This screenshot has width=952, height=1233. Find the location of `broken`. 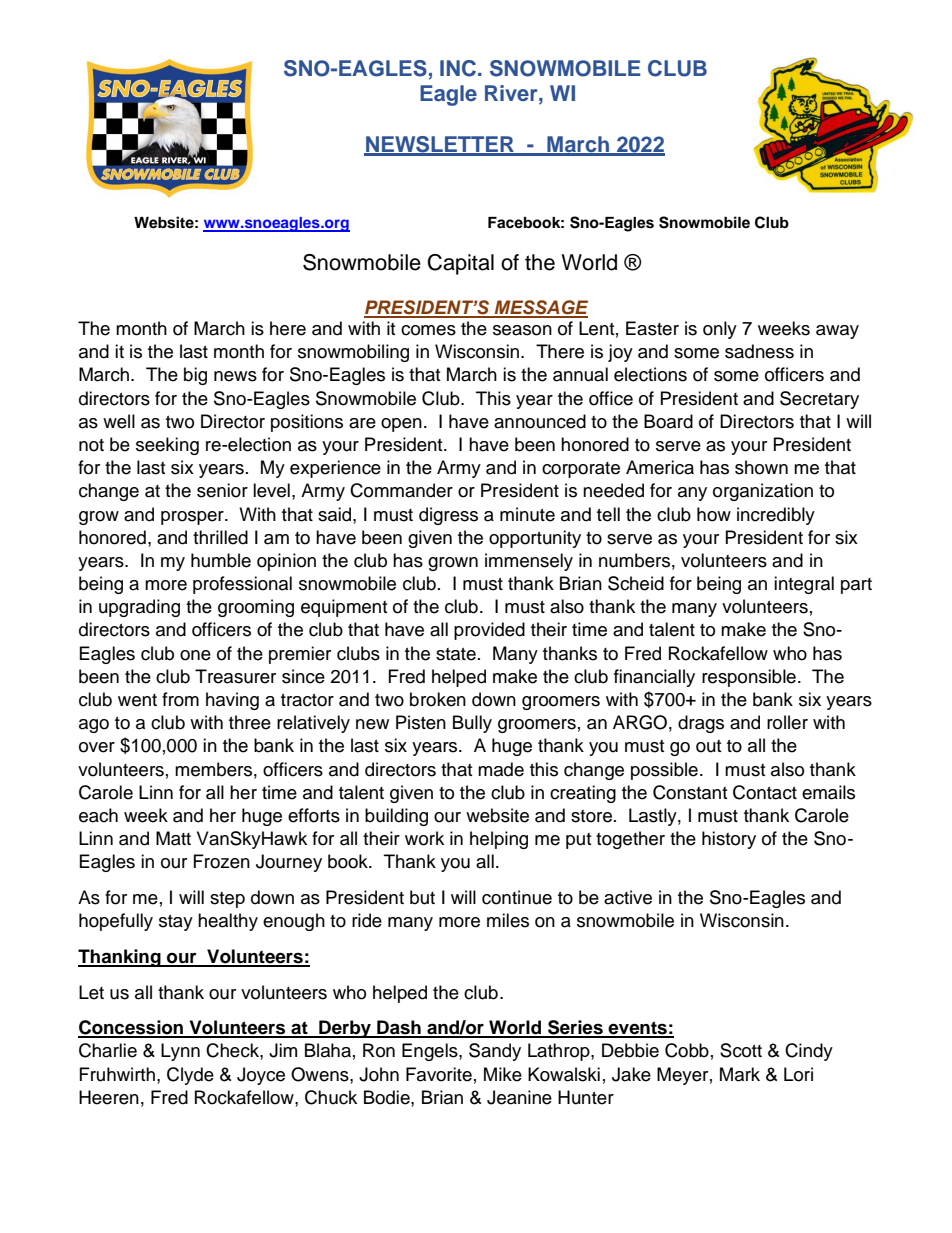

broken is located at coordinates (438, 699).
